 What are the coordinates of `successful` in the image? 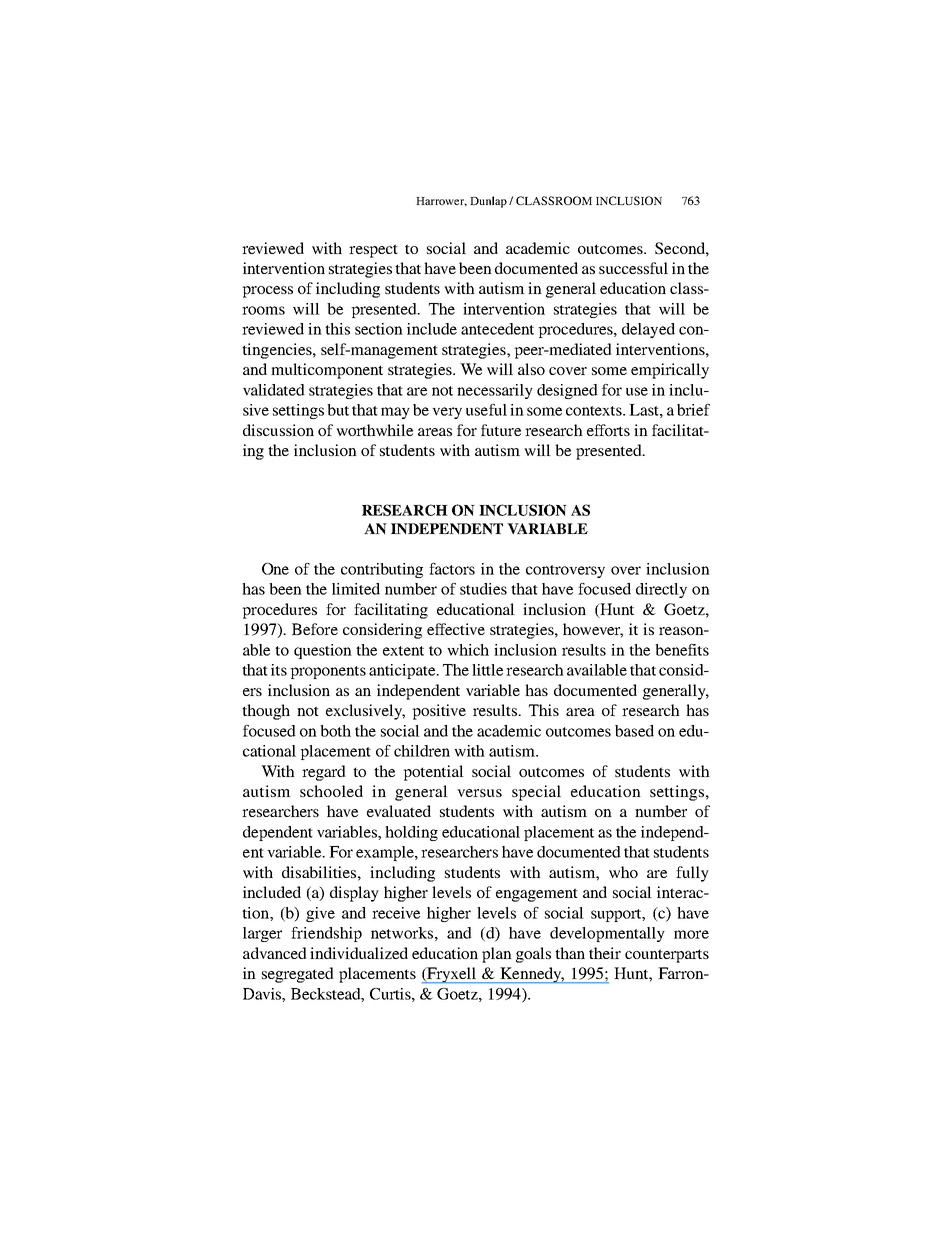 It's located at (633, 268).
